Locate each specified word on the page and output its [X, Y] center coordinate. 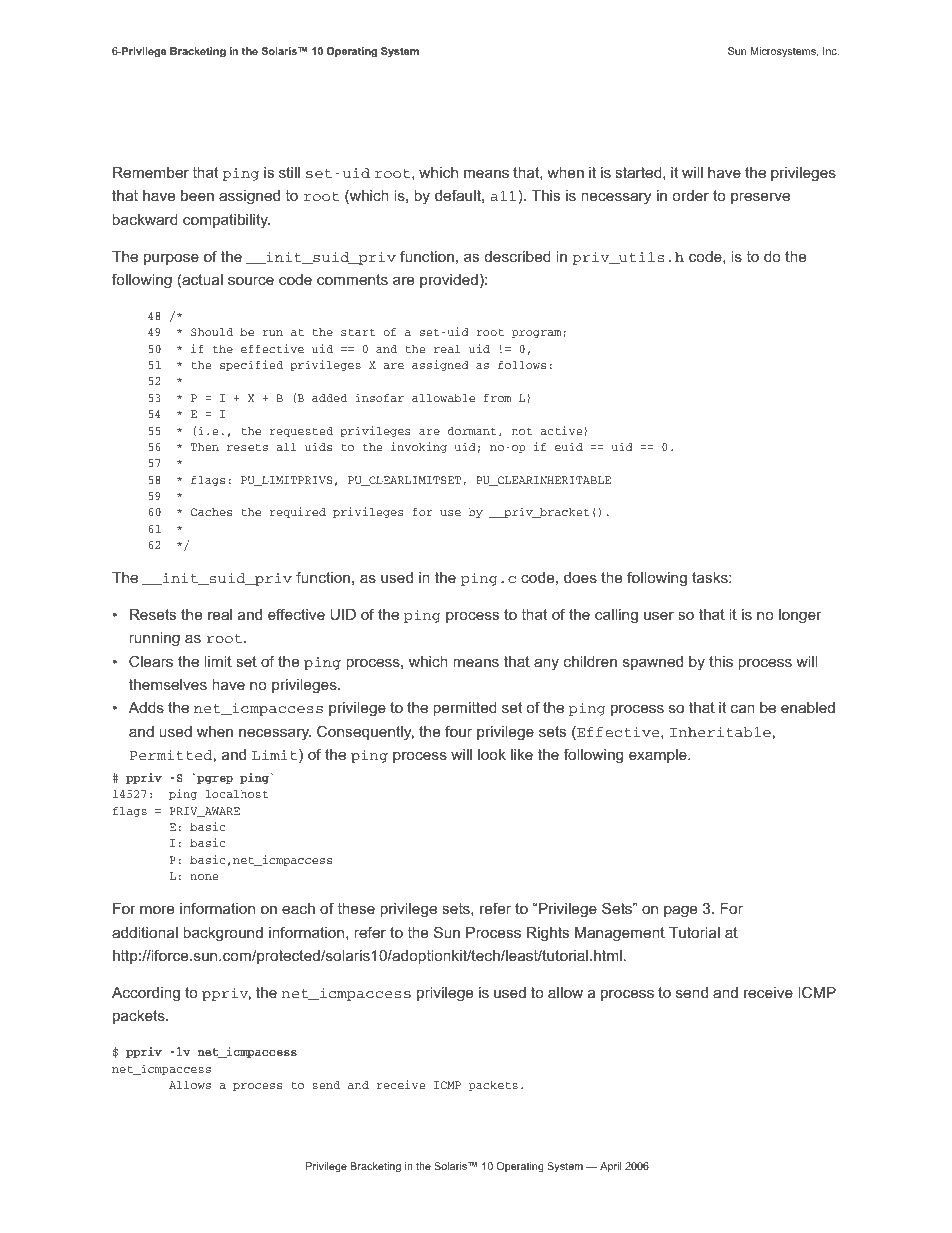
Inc [831, 51]
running [154, 639]
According [146, 994]
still [289, 172]
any [546, 664]
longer [800, 616]
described [518, 256]
